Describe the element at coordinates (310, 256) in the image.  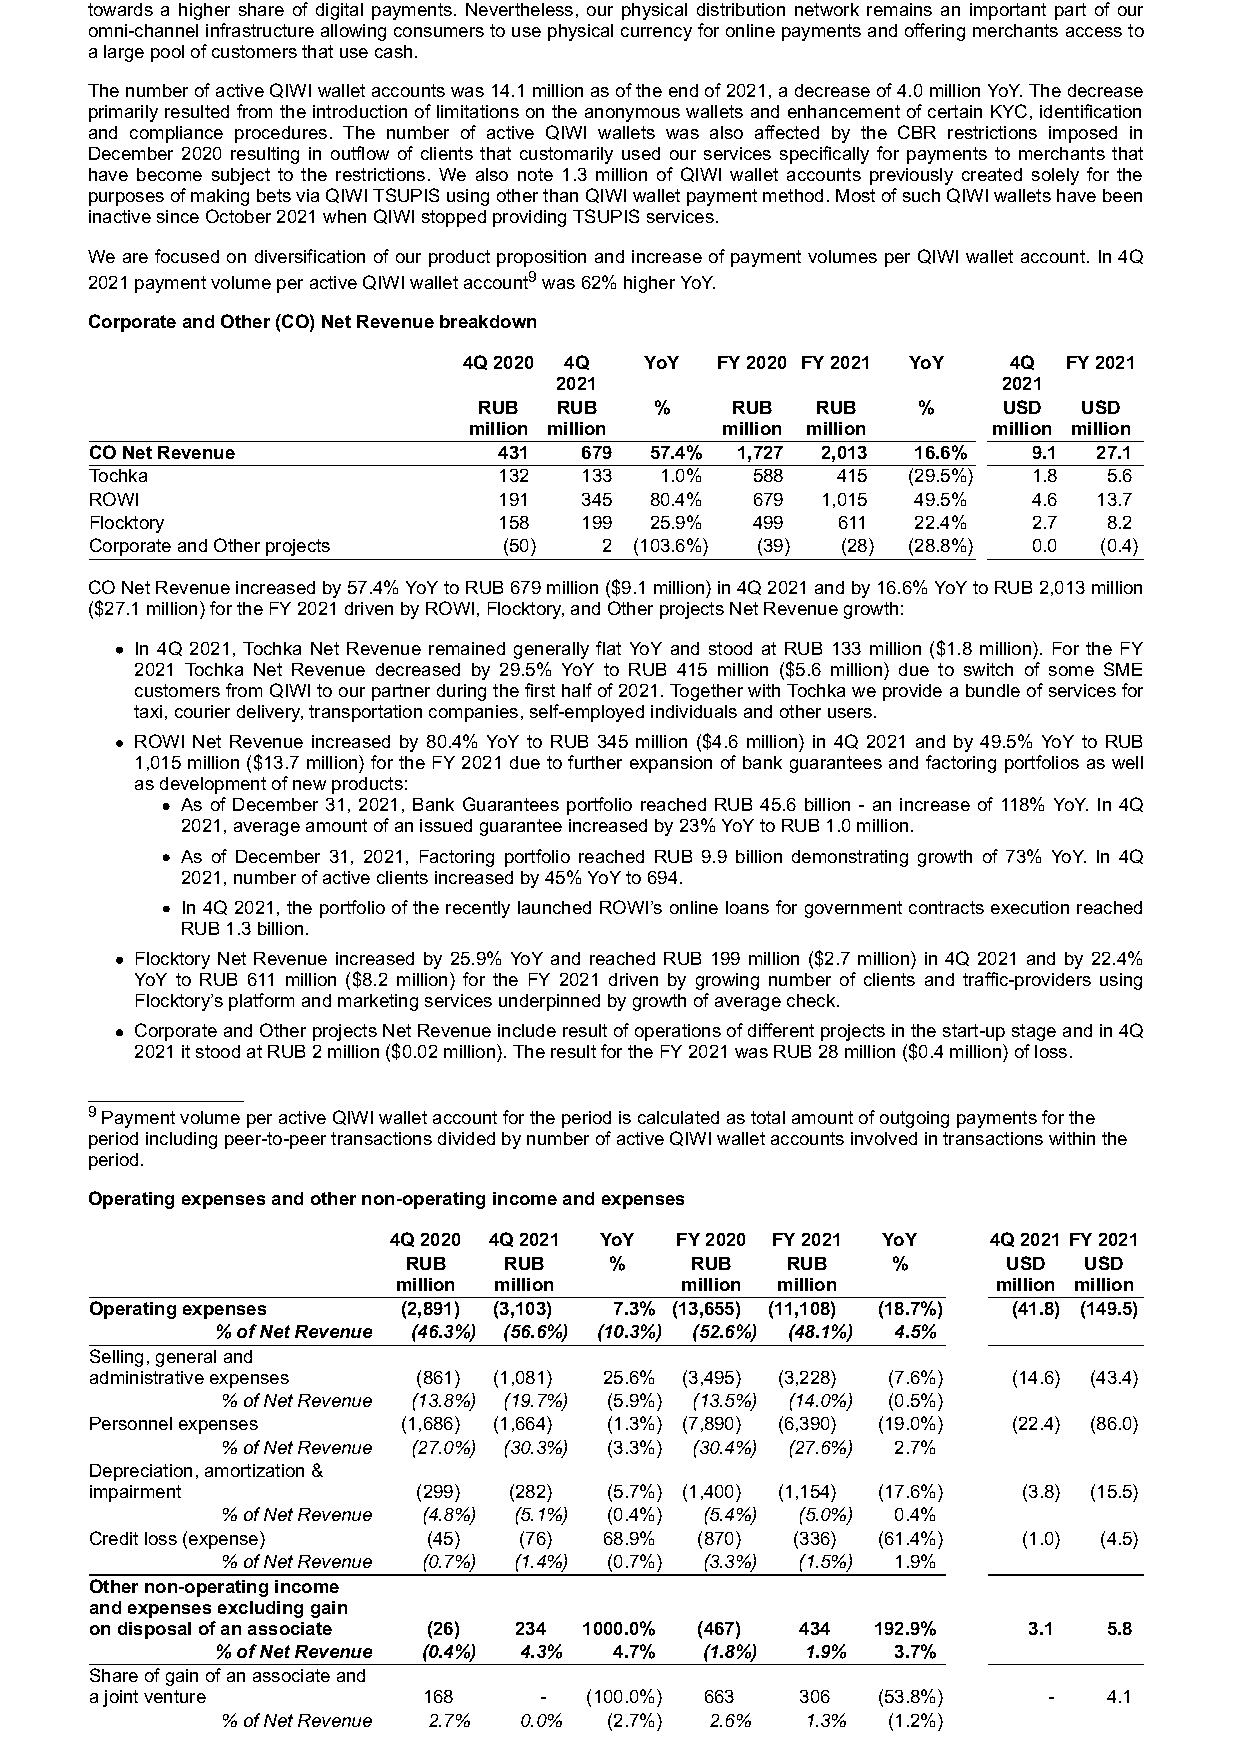
I see `diversification` at that location.
